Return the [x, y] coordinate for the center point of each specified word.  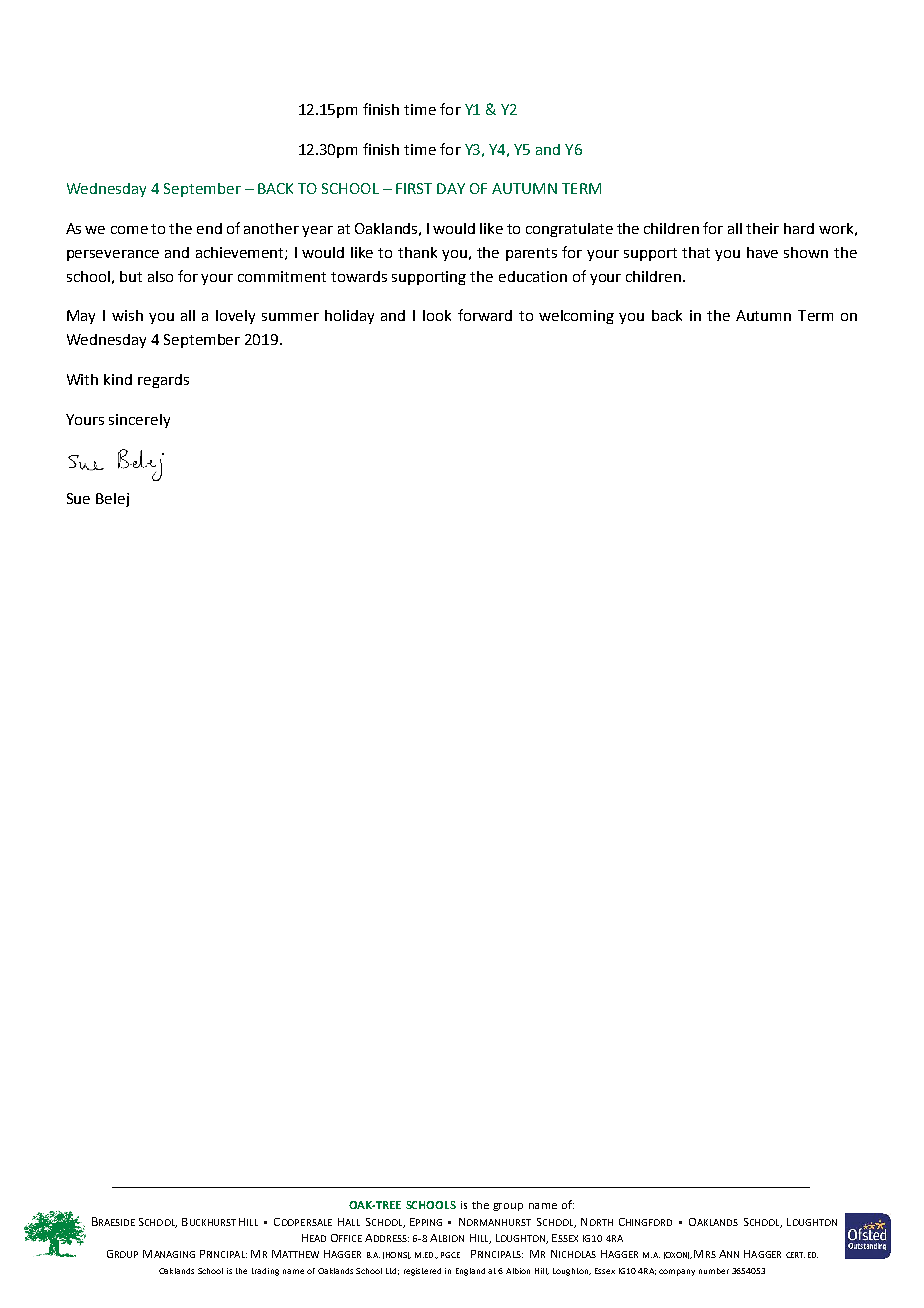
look [437, 315]
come [129, 230]
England [470, 1272]
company [677, 1272]
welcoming [576, 317]
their [762, 228]
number [714, 1271]
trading [265, 1272]
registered [422, 1272]
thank [417, 252]
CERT [795, 1255]
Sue [78, 498]
